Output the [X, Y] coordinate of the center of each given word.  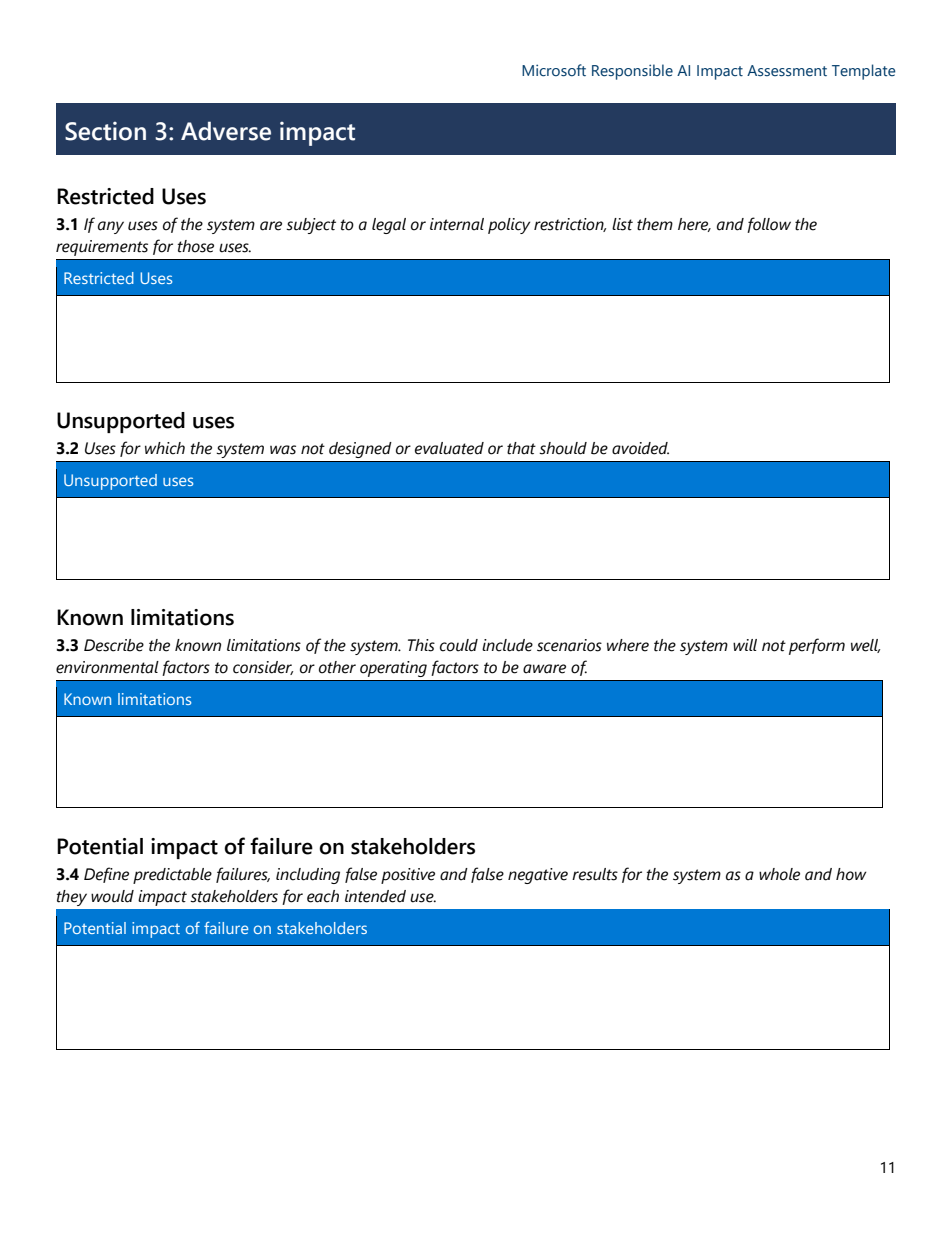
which [165, 448]
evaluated [449, 448]
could [459, 645]
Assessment [787, 71]
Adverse [226, 131]
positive [408, 876]
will [745, 645]
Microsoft [554, 70]
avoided [640, 448]
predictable [172, 876]
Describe [114, 645]
